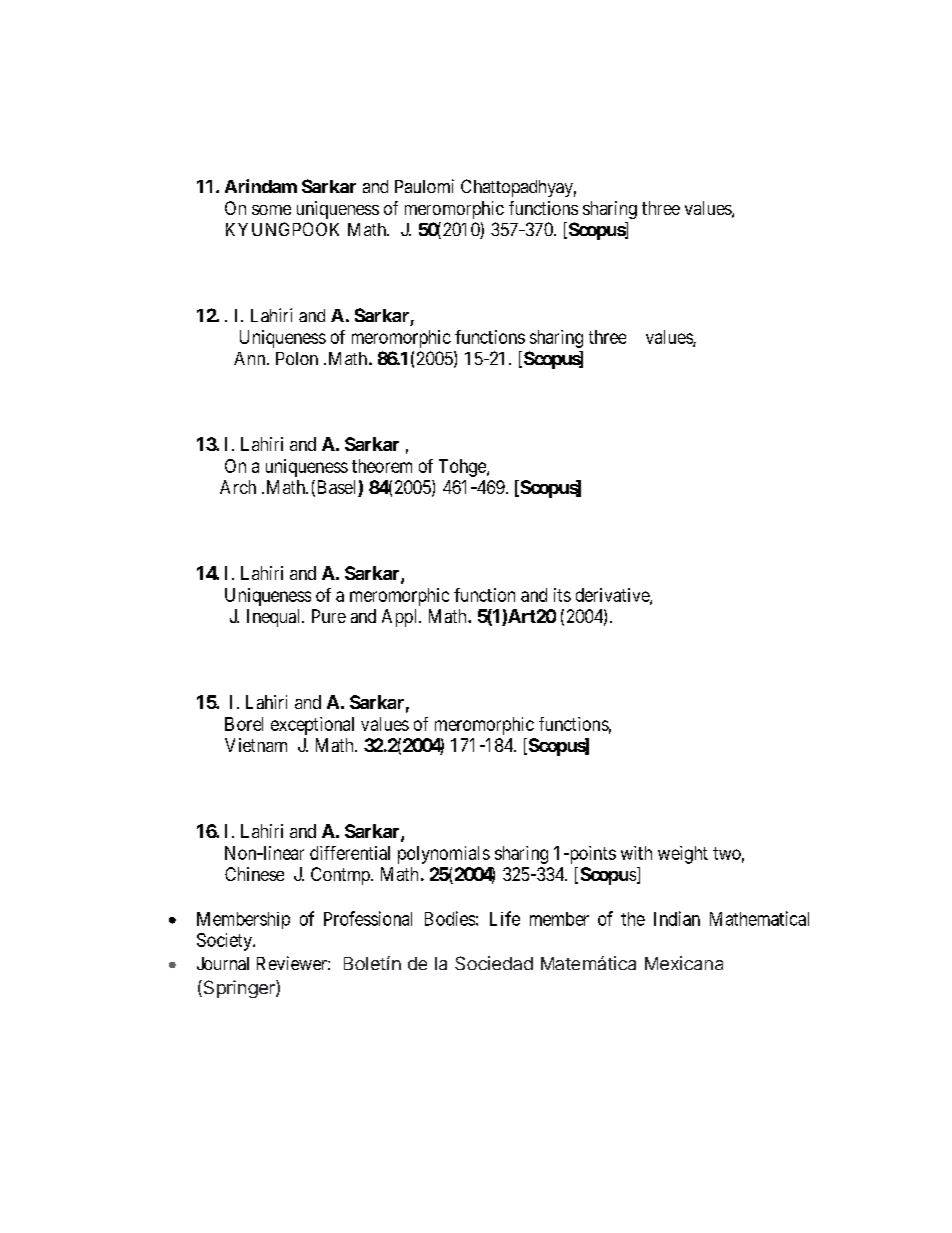 This screenshot has width=952, height=1233. Describe the element at coordinates (382, 466) in the screenshot. I see `theorem` at that location.
